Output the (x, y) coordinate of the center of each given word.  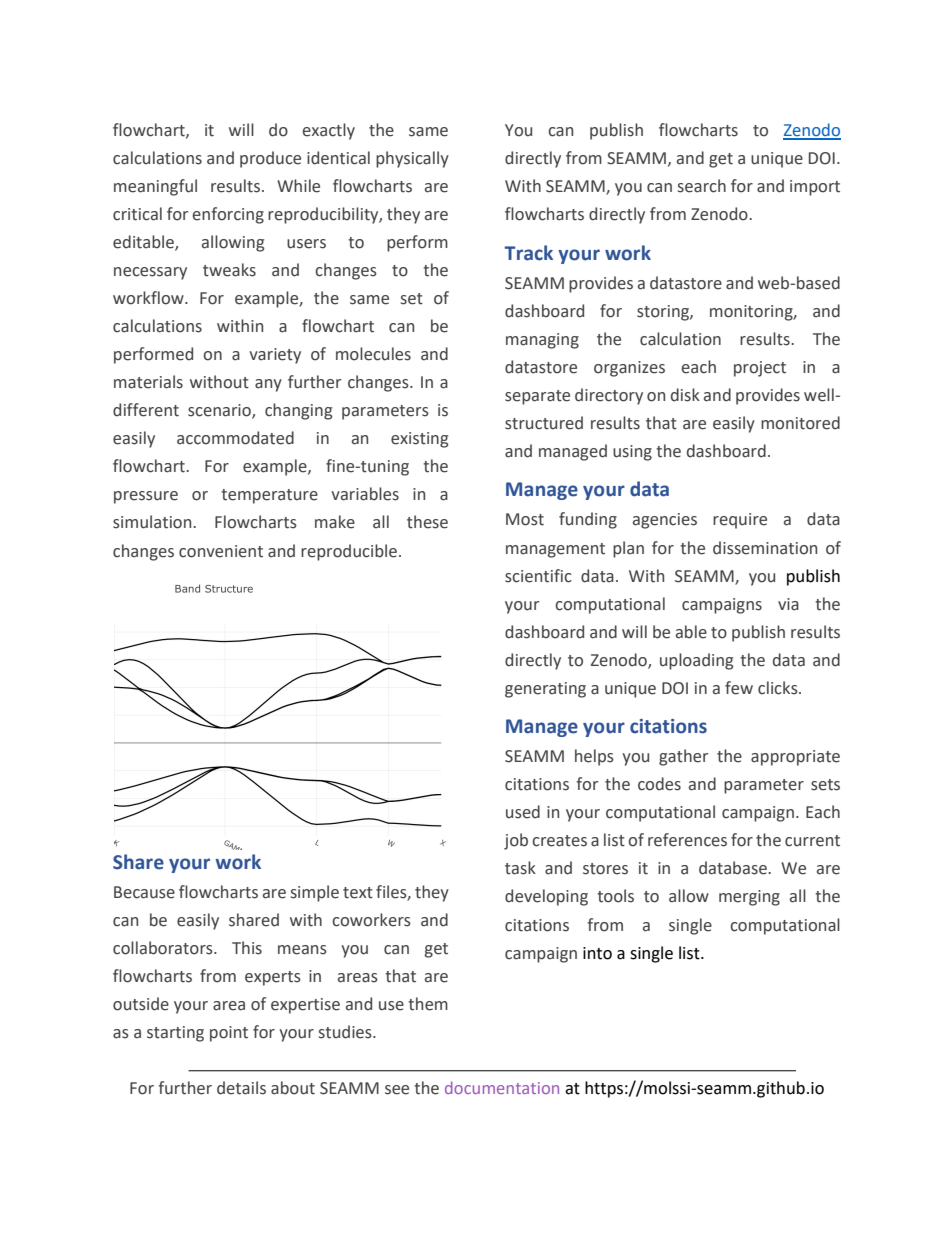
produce (270, 159)
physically (412, 159)
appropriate (795, 758)
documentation (502, 1087)
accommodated (235, 438)
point (229, 1034)
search (702, 186)
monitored (800, 423)
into (597, 953)
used (523, 812)
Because (144, 892)
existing (419, 440)
